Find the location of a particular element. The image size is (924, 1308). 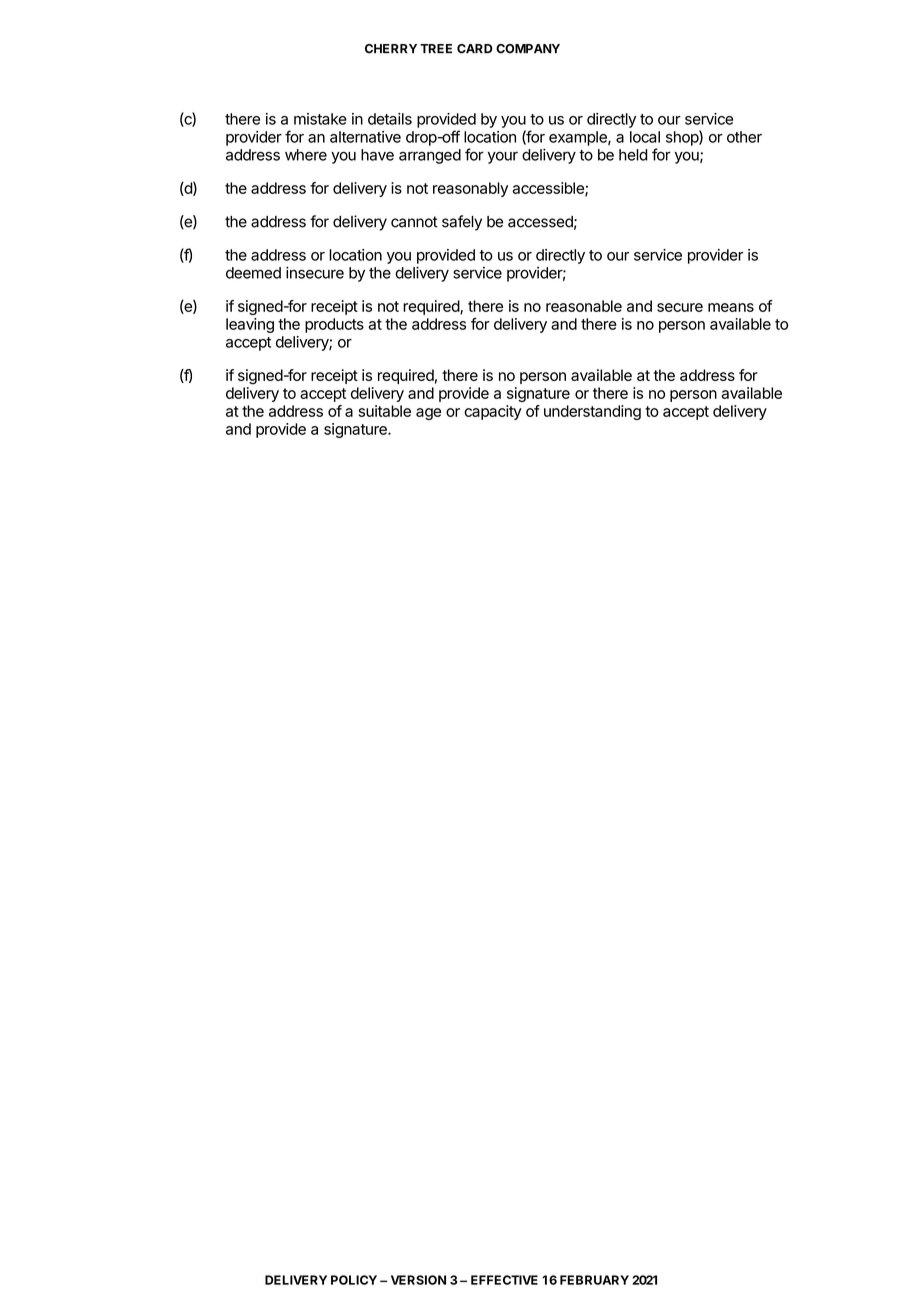

mistake is located at coordinates (320, 119).
